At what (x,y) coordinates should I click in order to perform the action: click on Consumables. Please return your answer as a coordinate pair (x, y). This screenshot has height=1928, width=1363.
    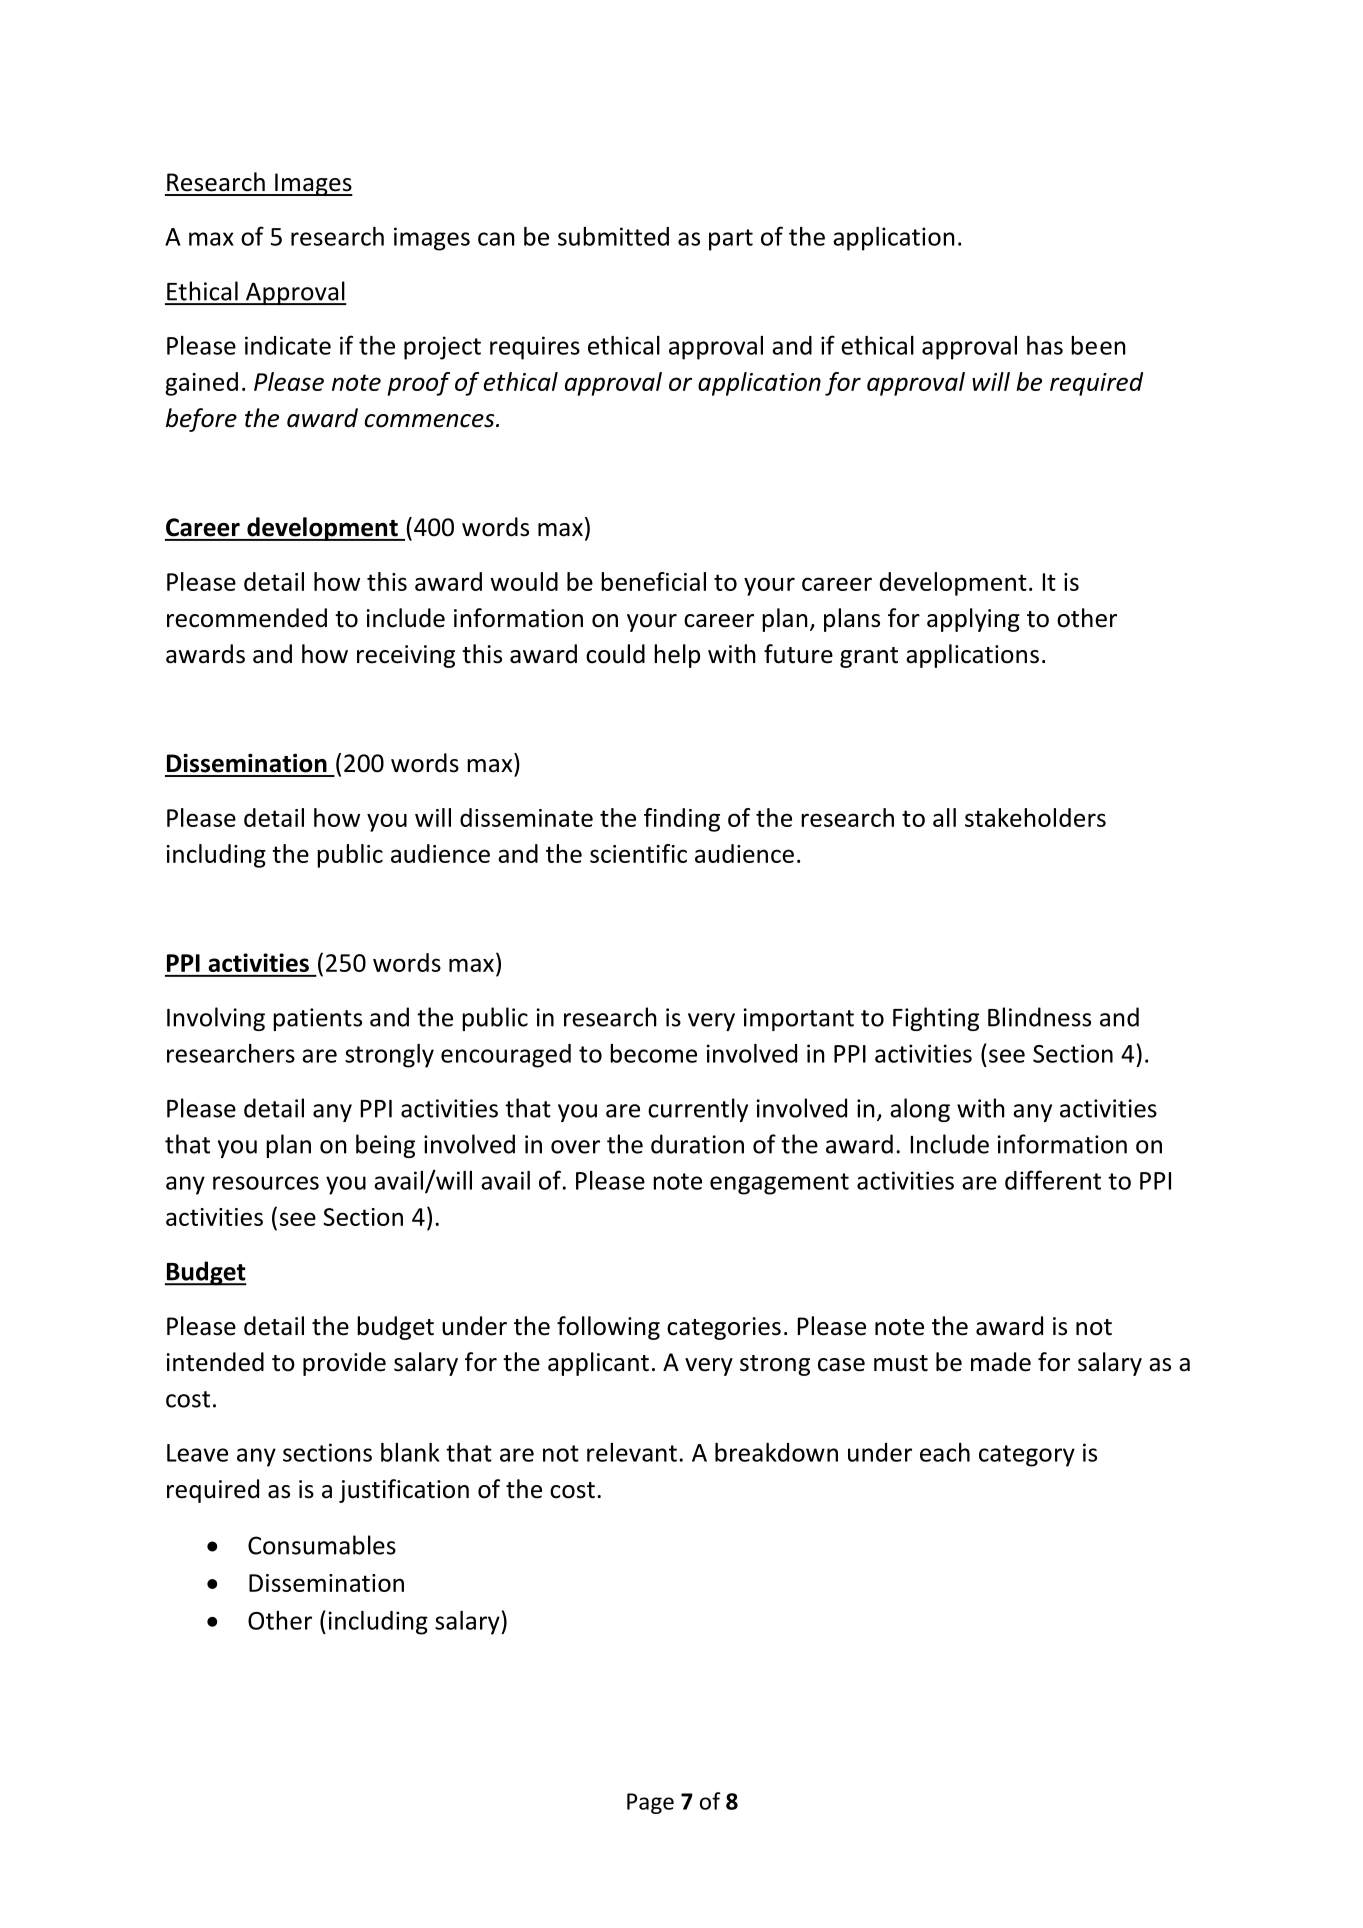
    Looking at the image, I should click on (322, 1545).
